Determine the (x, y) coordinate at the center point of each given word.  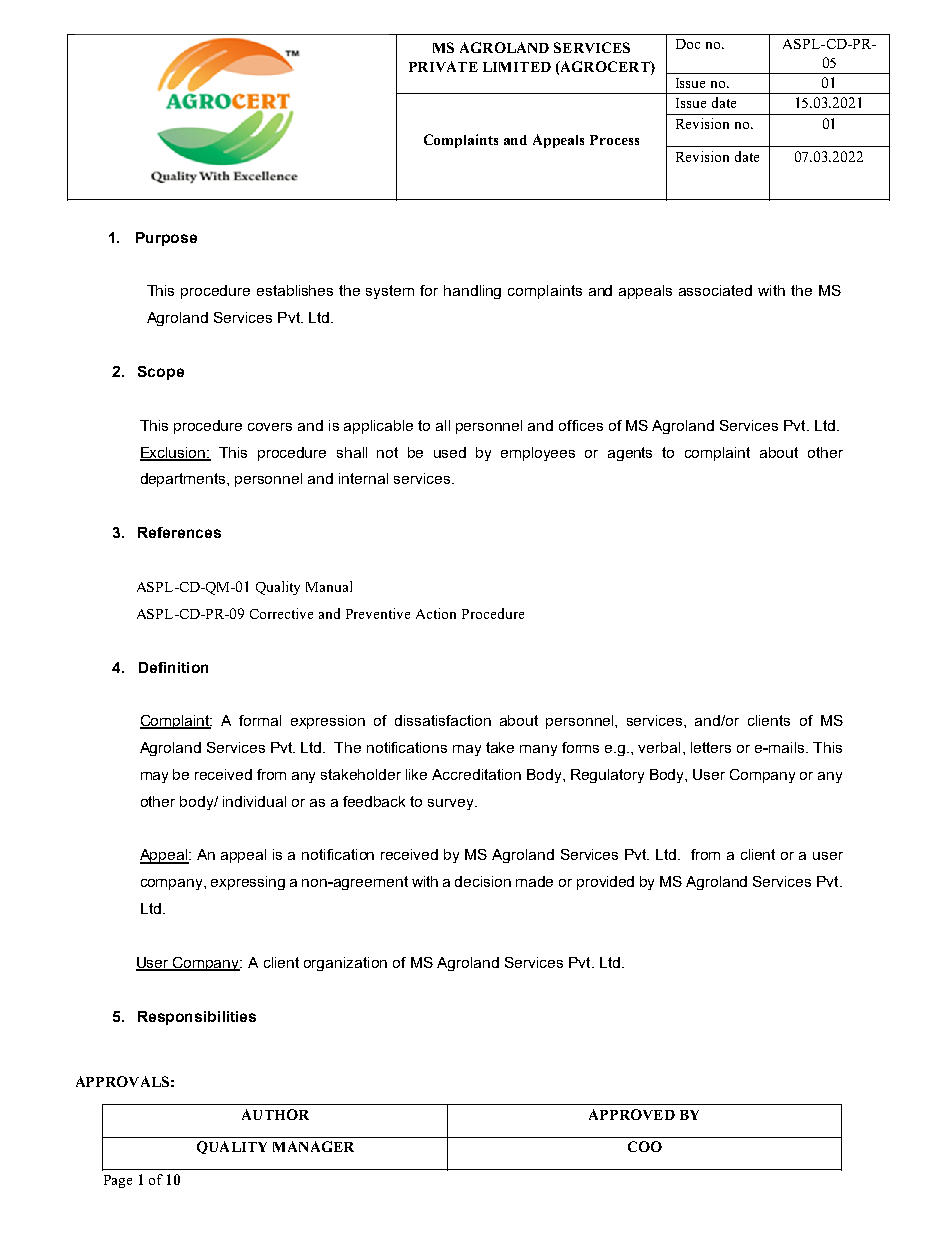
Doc (688, 44)
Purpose (166, 239)
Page (118, 1181)
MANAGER (313, 1146)
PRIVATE (443, 66)
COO (645, 1146)
